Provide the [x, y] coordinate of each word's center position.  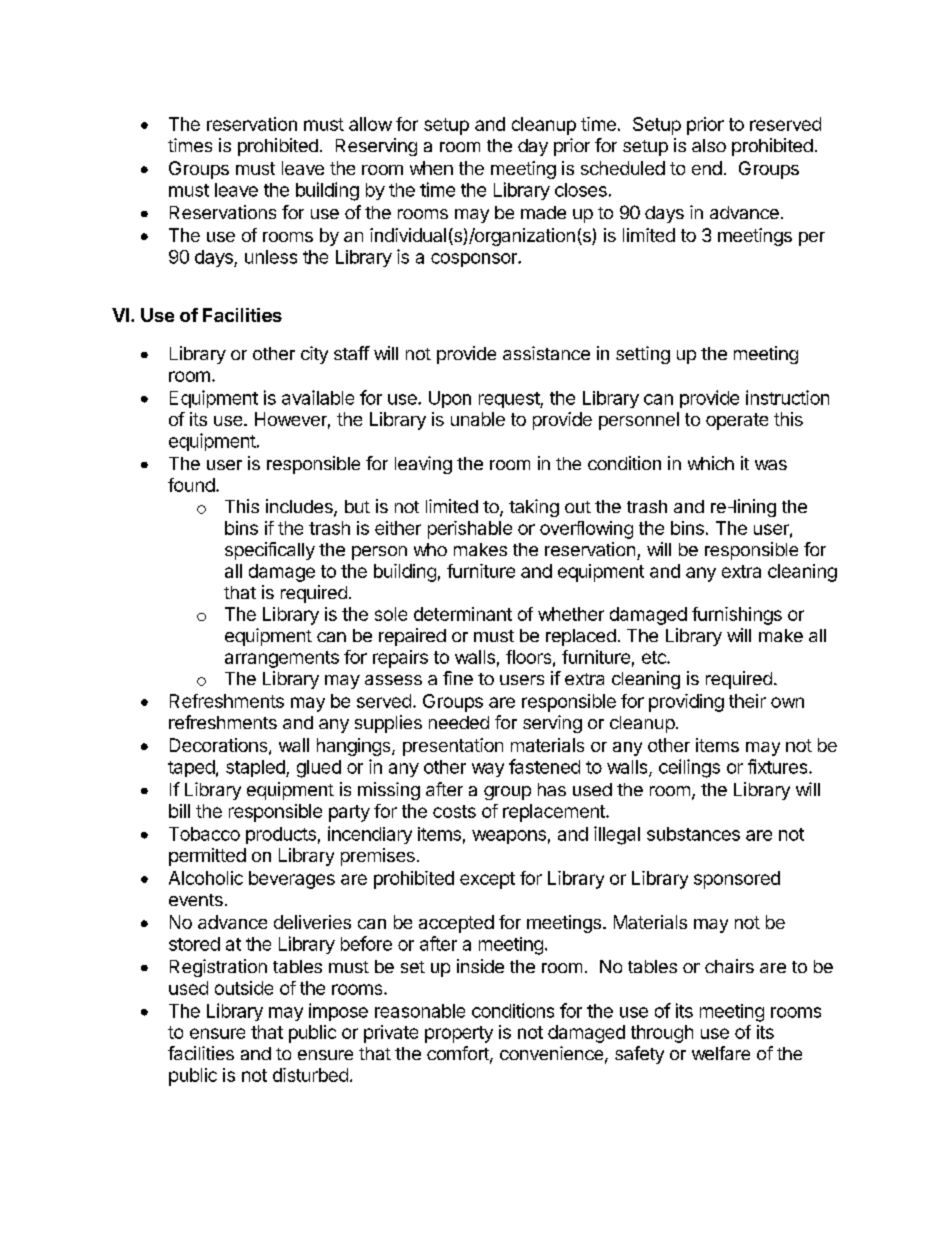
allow [370, 124]
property [459, 1034]
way [488, 770]
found [191, 485]
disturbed [310, 1075]
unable [478, 419]
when [431, 168]
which [711, 463]
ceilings [689, 768]
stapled [256, 768]
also [709, 145]
